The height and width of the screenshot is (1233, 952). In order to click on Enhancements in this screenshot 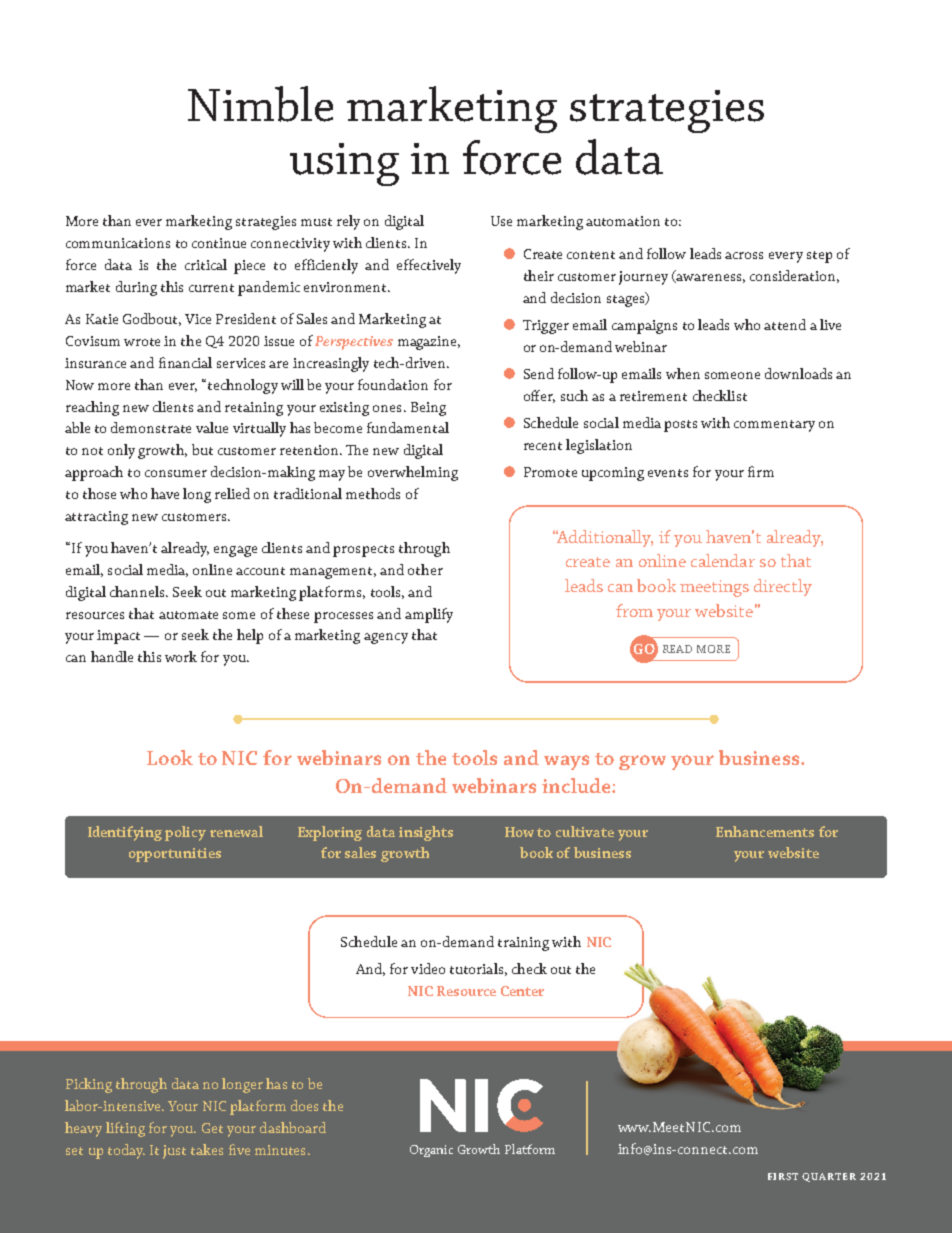, I will do `click(765, 831)`.
